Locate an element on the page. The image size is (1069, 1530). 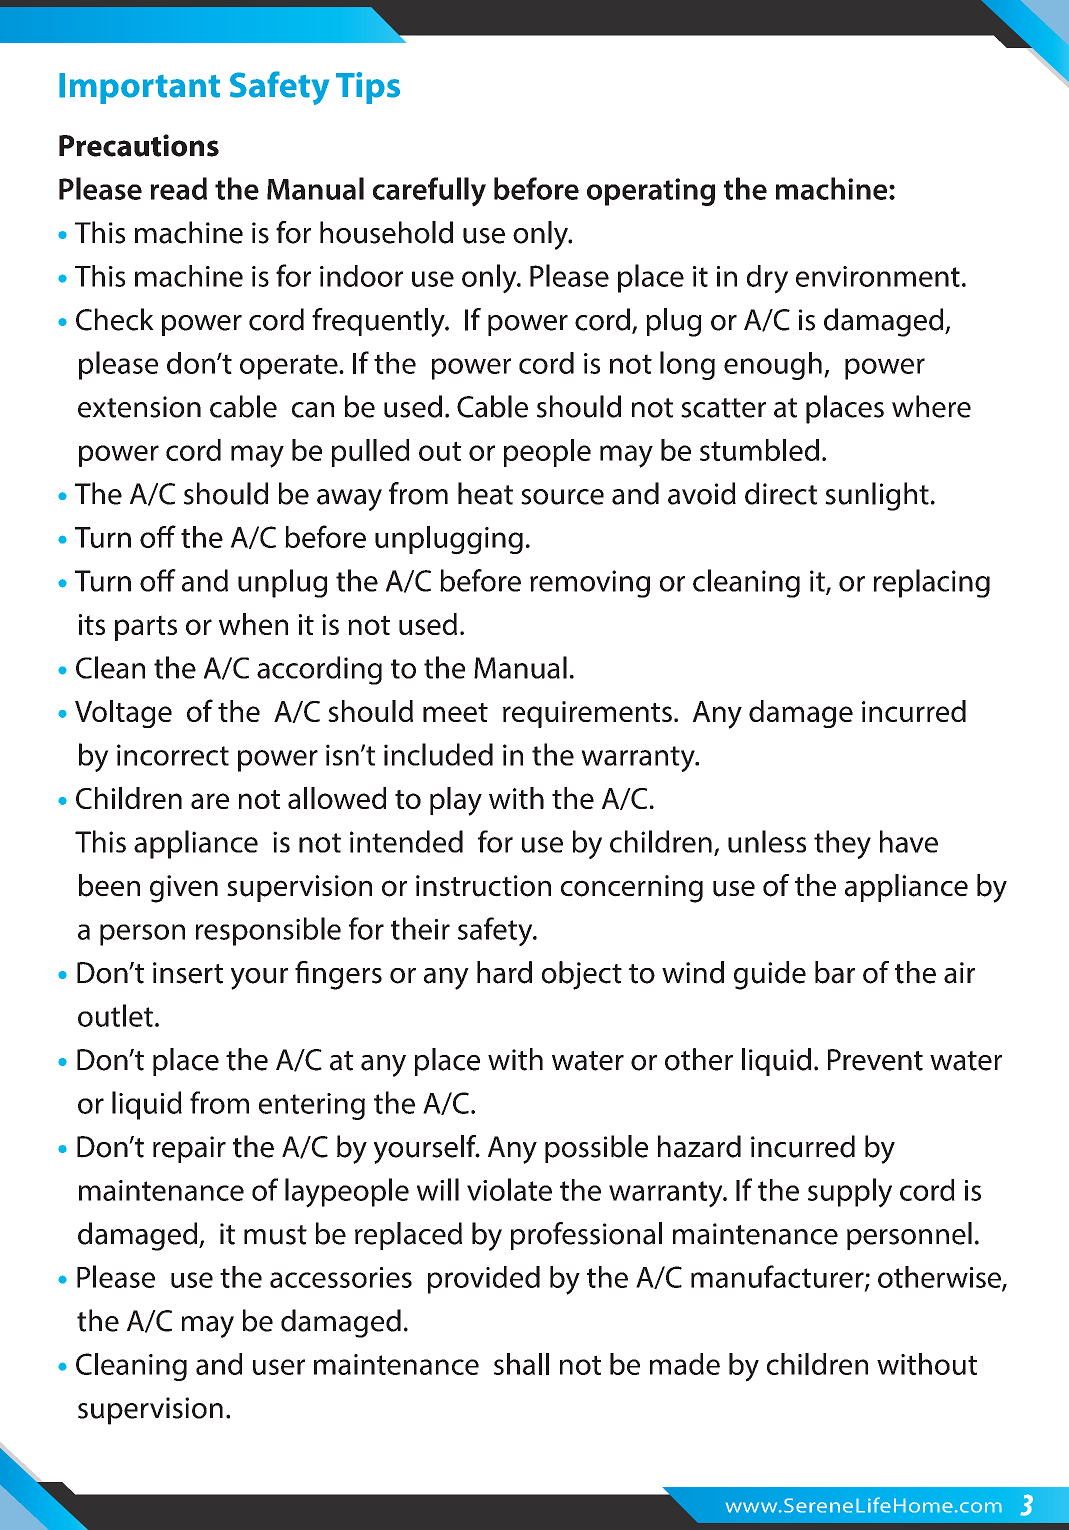
manufacturer is located at coordinates (778, 1277).
